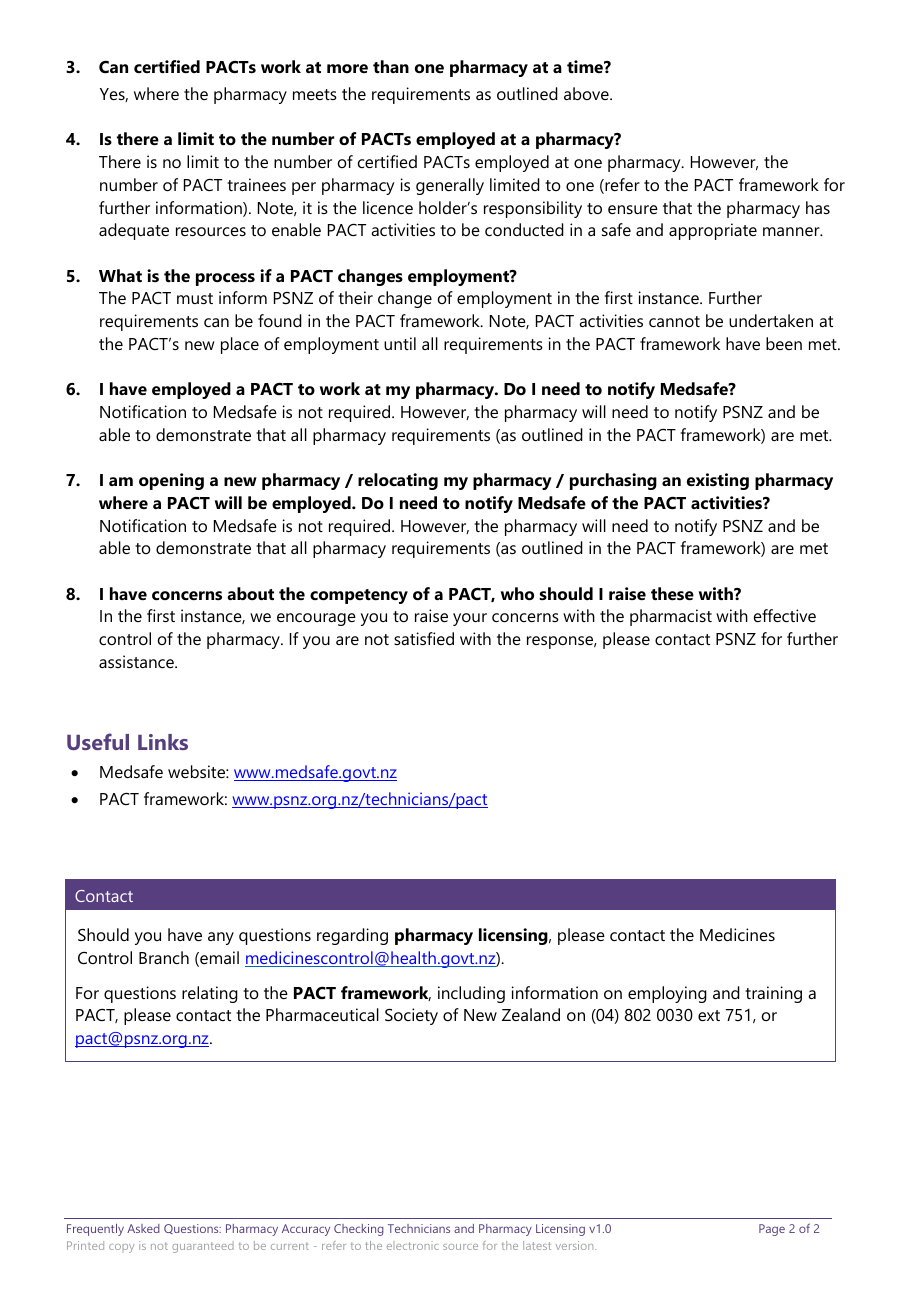  I want to click on electronic, so click(413, 1245).
